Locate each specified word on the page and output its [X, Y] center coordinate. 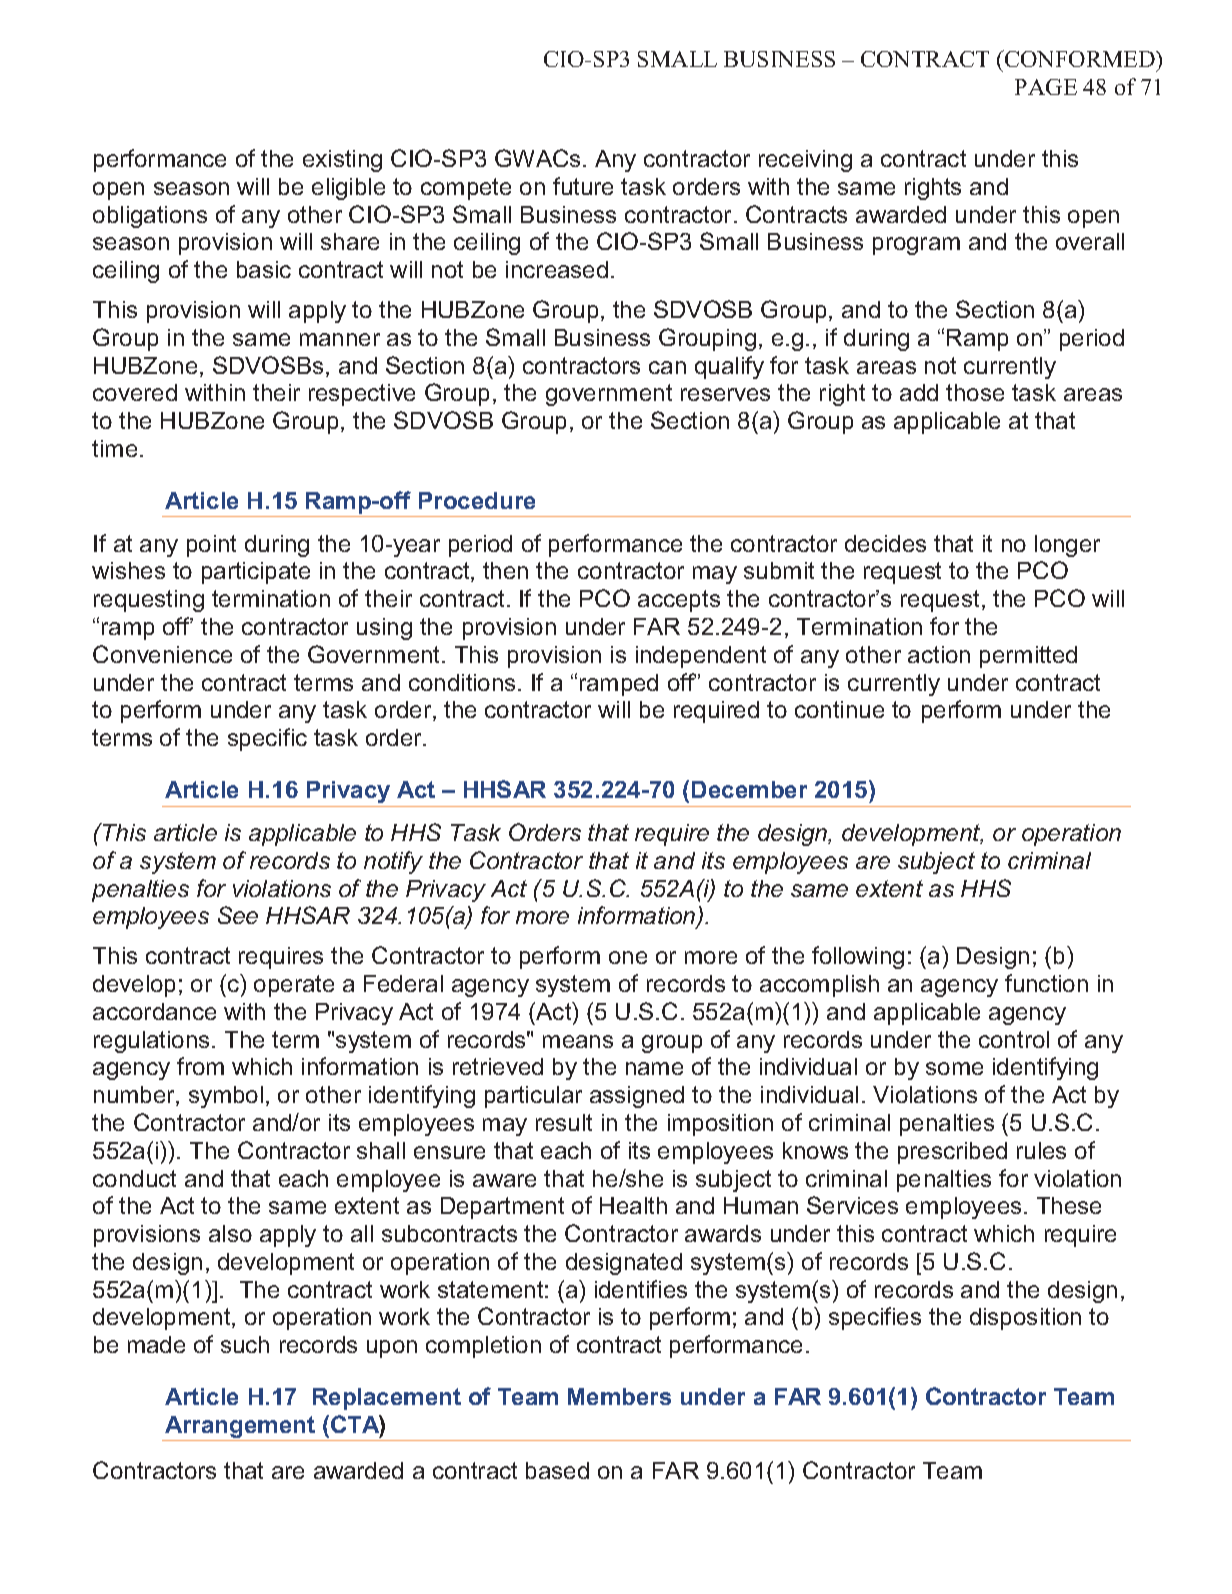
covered [135, 392]
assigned [637, 1097]
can [667, 367]
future [583, 186]
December [749, 789]
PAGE [1046, 87]
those [975, 392]
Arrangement [240, 1428]
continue [839, 709]
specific [267, 739]
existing [342, 161]
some [954, 1068]
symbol [226, 1097]
